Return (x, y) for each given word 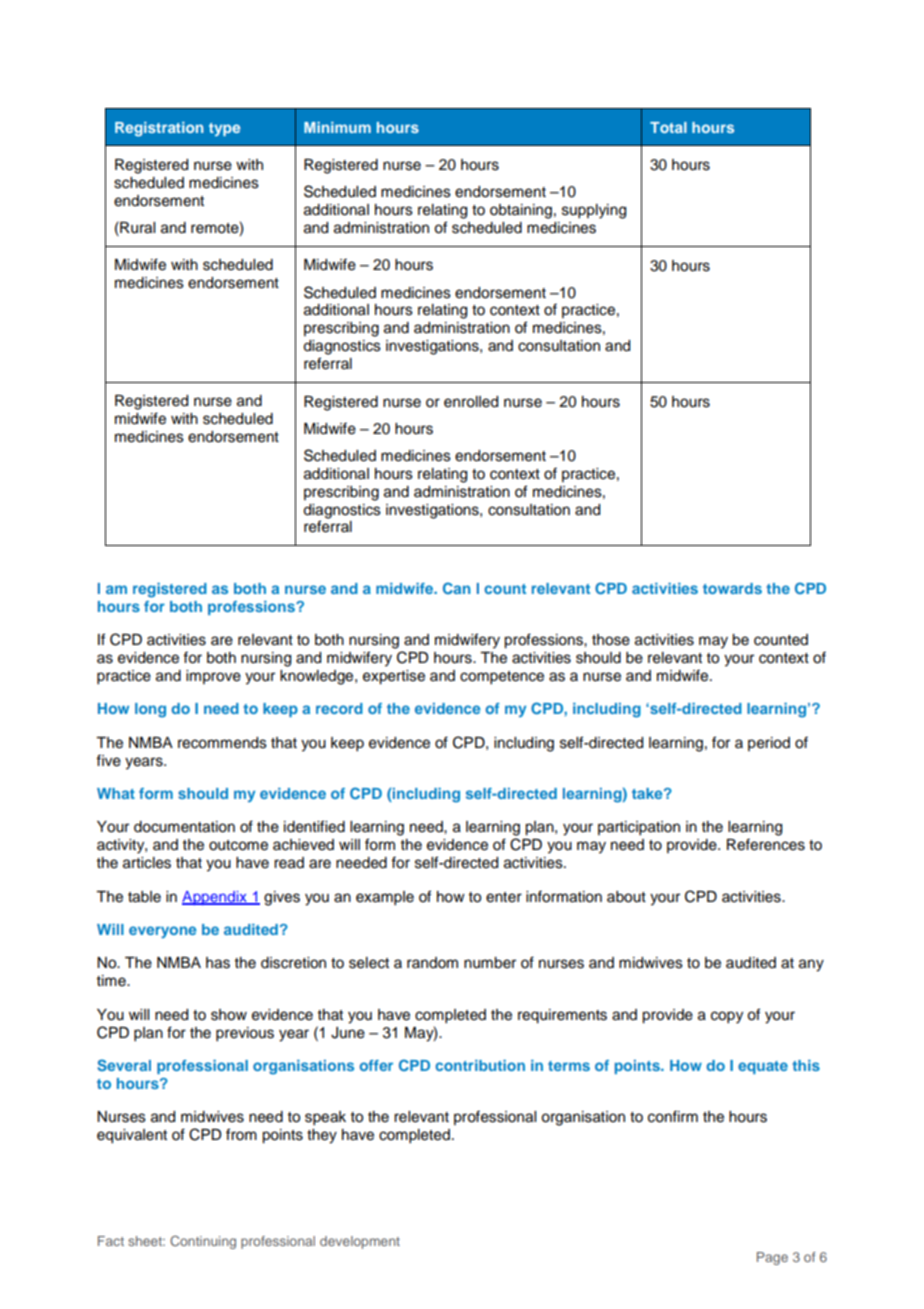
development (360, 1242)
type (224, 129)
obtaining (521, 211)
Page (772, 1258)
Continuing (203, 1242)
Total (668, 127)
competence (502, 678)
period (769, 744)
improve (213, 677)
